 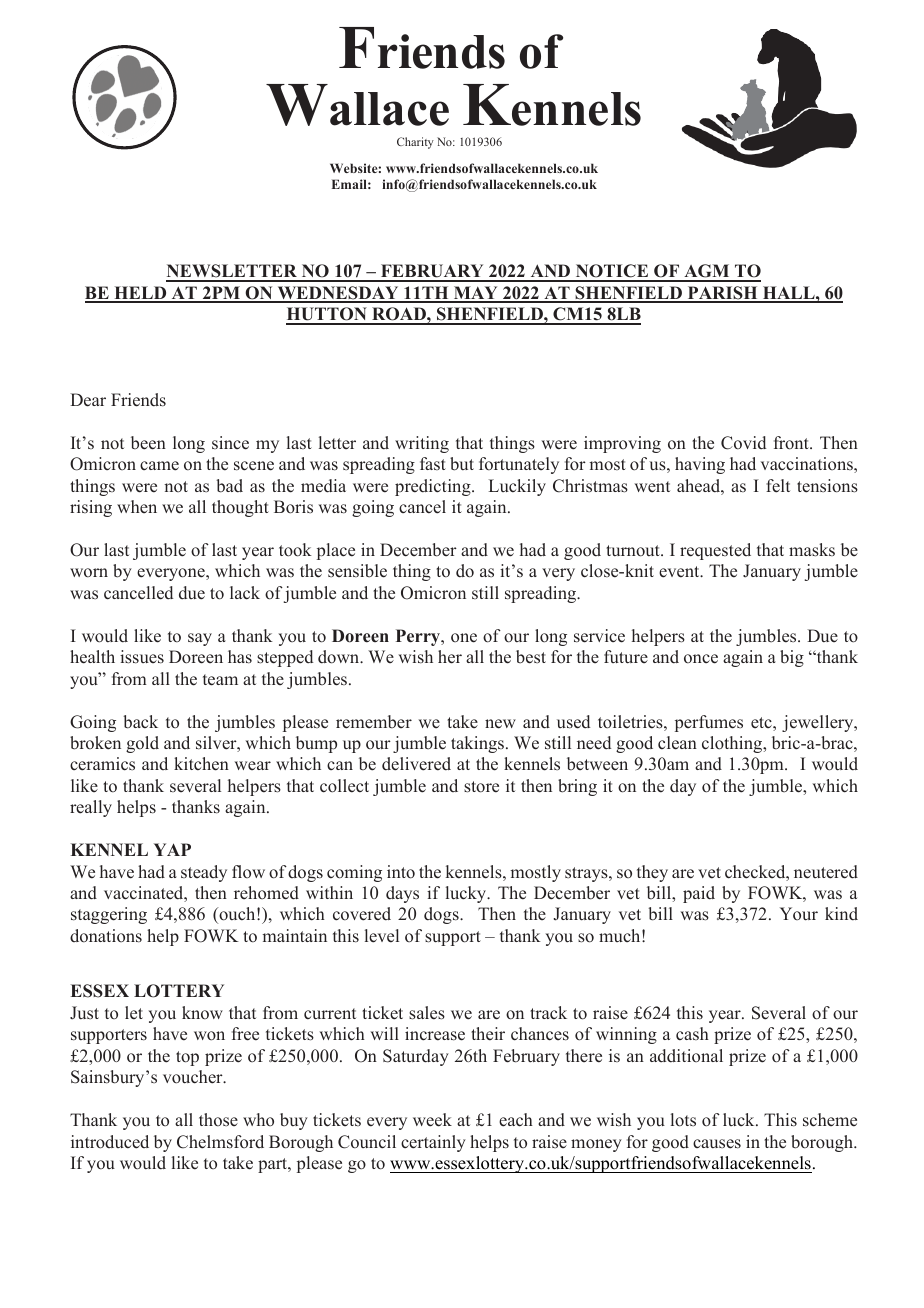 I want to click on those, so click(x=218, y=1120).
